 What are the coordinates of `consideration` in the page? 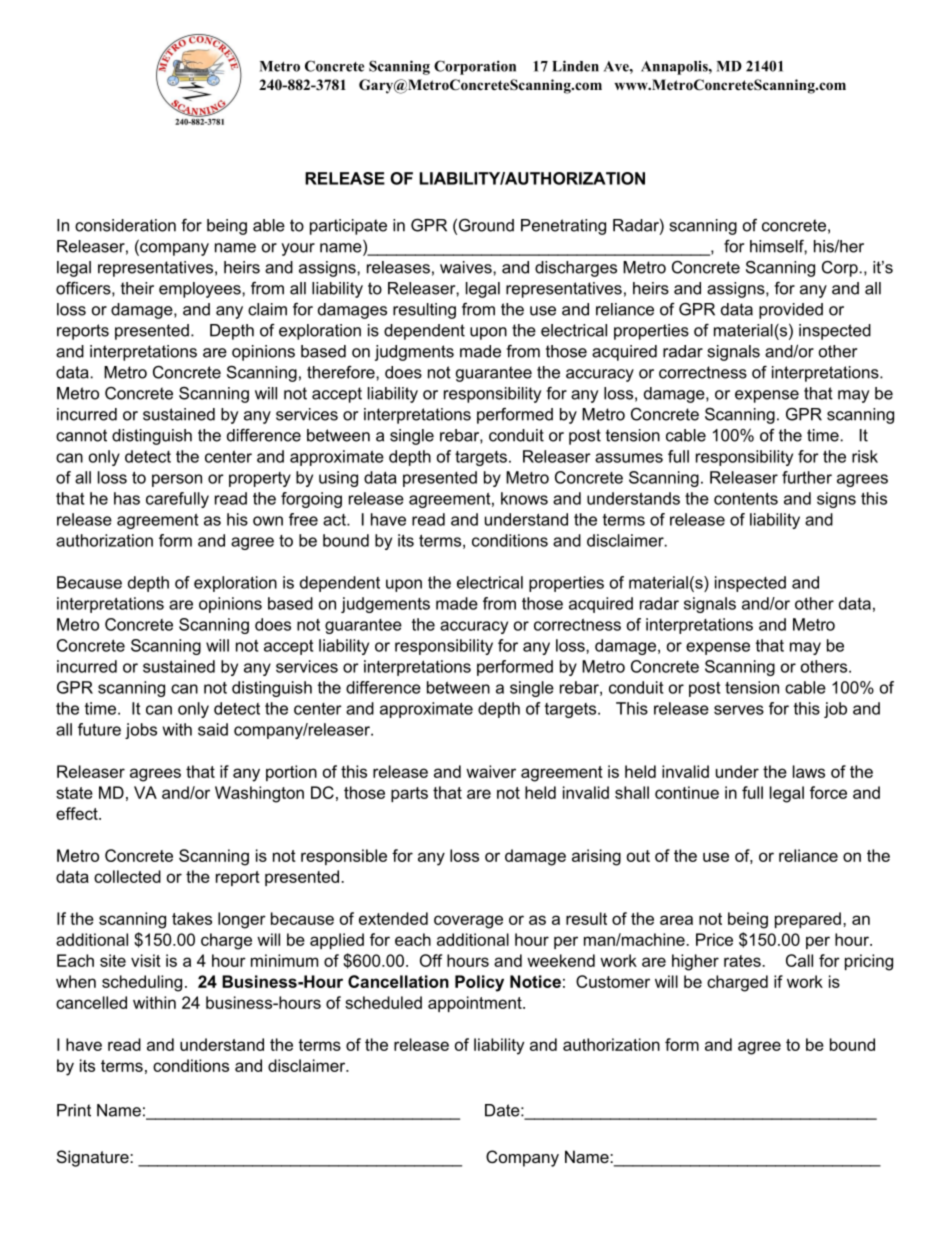 It's located at (125, 225).
